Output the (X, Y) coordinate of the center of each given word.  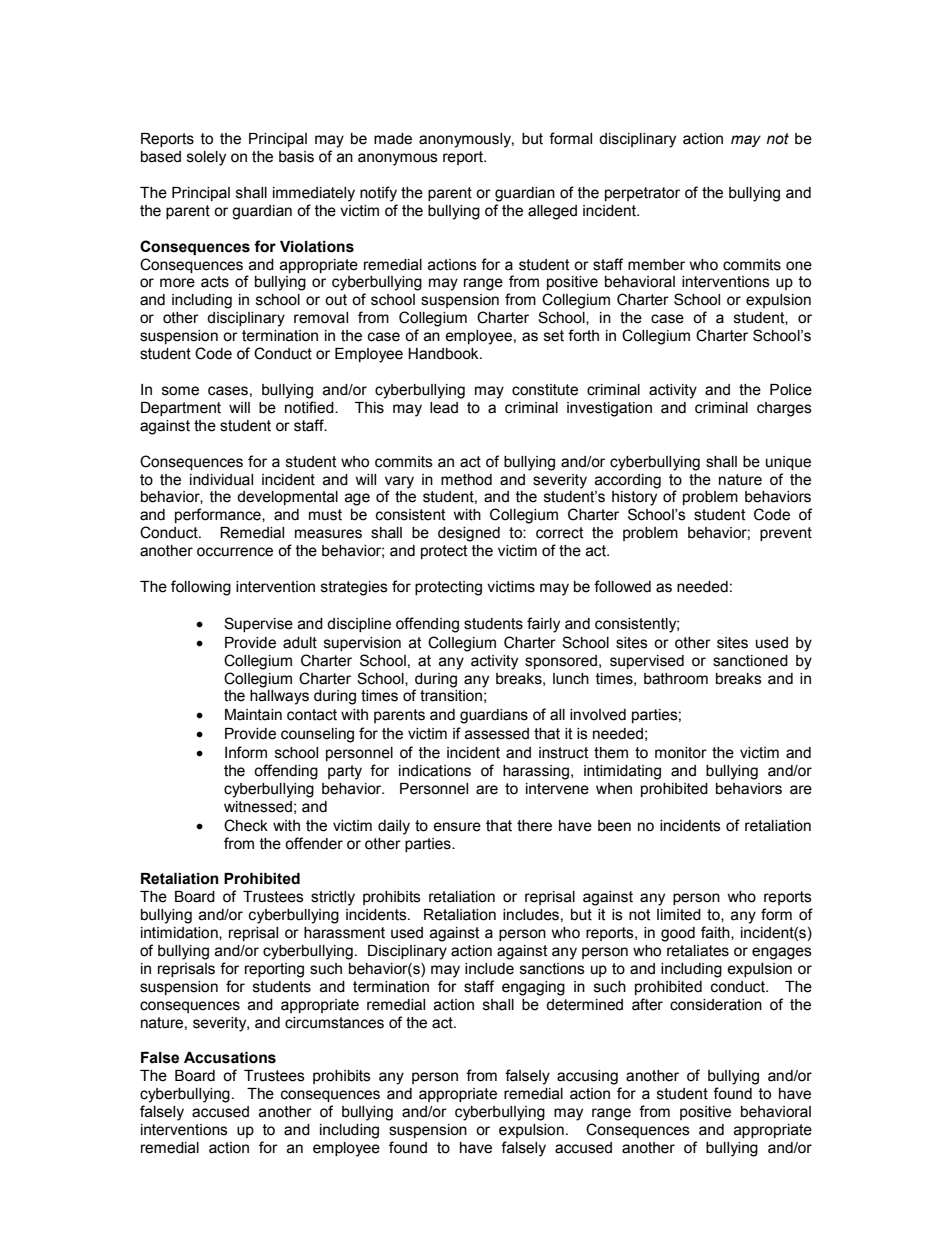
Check (246, 825)
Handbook (444, 354)
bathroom (676, 679)
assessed (497, 734)
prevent (786, 534)
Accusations (230, 1058)
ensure (457, 827)
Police (791, 390)
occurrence (235, 552)
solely (206, 158)
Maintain (253, 715)
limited (679, 915)
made (393, 139)
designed (469, 534)
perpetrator (642, 194)
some (180, 391)
